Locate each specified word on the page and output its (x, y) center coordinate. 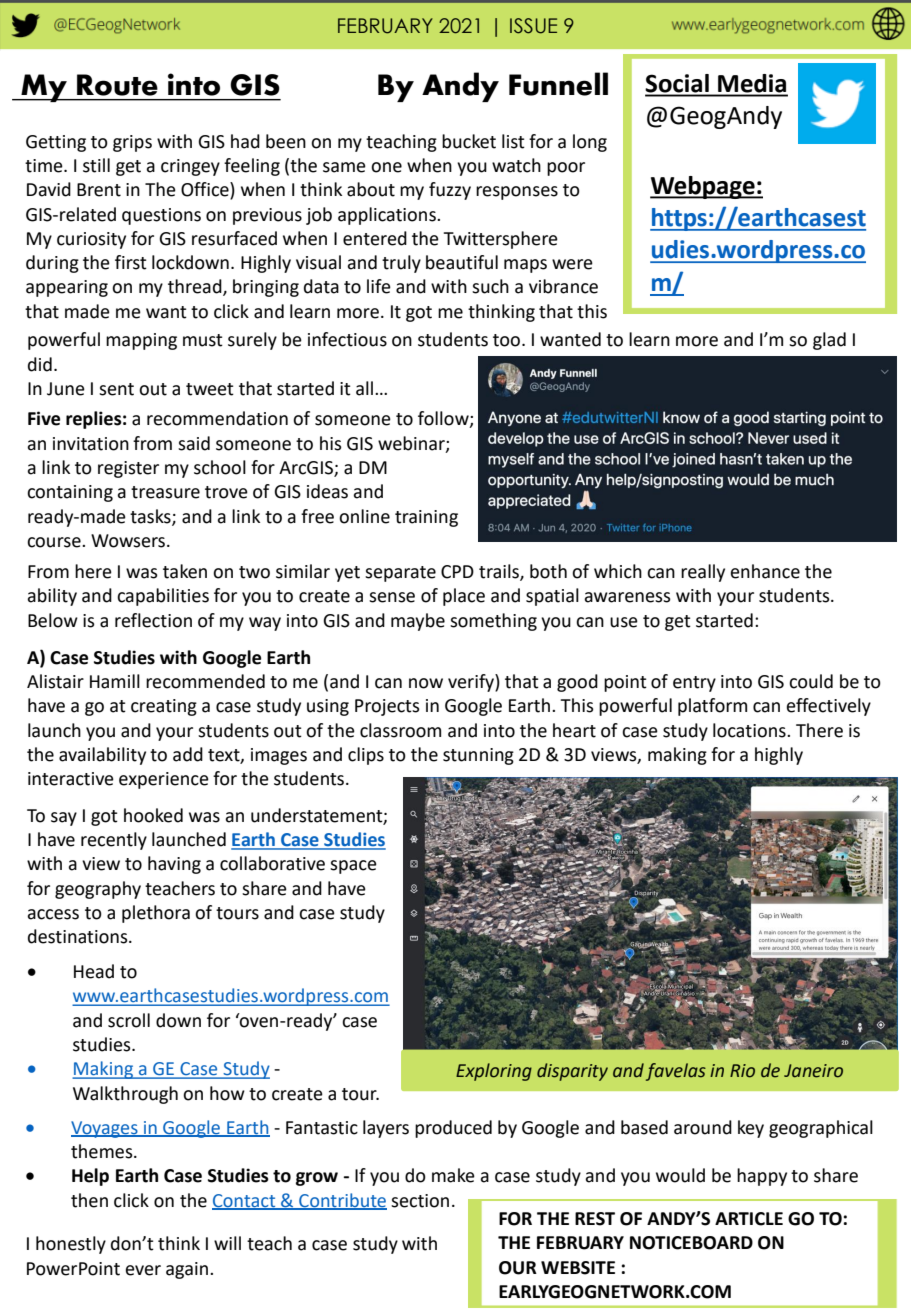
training (426, 518)
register (128, 469)
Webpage (703, 187)
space (353, 867)
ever (143, 1270)
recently (114, 841)
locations (750, 730)
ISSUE (533, 26)
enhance (765, 571)
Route (117, 85)
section (420, 1201)
